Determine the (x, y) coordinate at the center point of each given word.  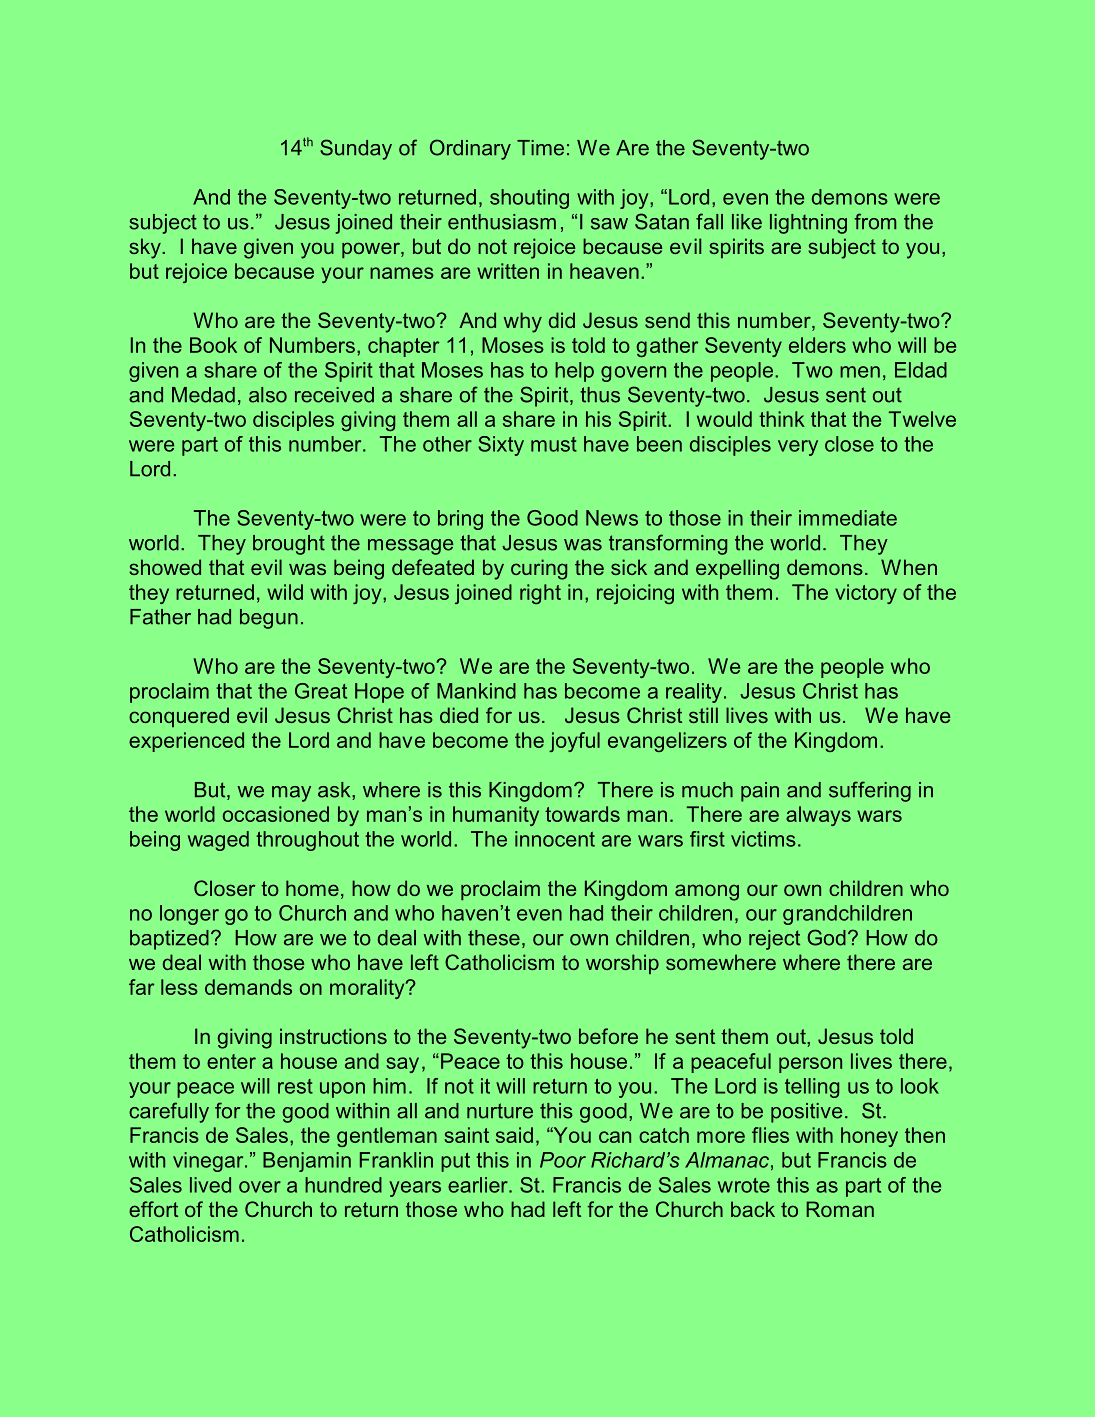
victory (866, 594)
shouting (529, 199)
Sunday (356, 149)
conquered (179, 717)
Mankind (476, 691)
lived (210, 1185)
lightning (808, 224)
